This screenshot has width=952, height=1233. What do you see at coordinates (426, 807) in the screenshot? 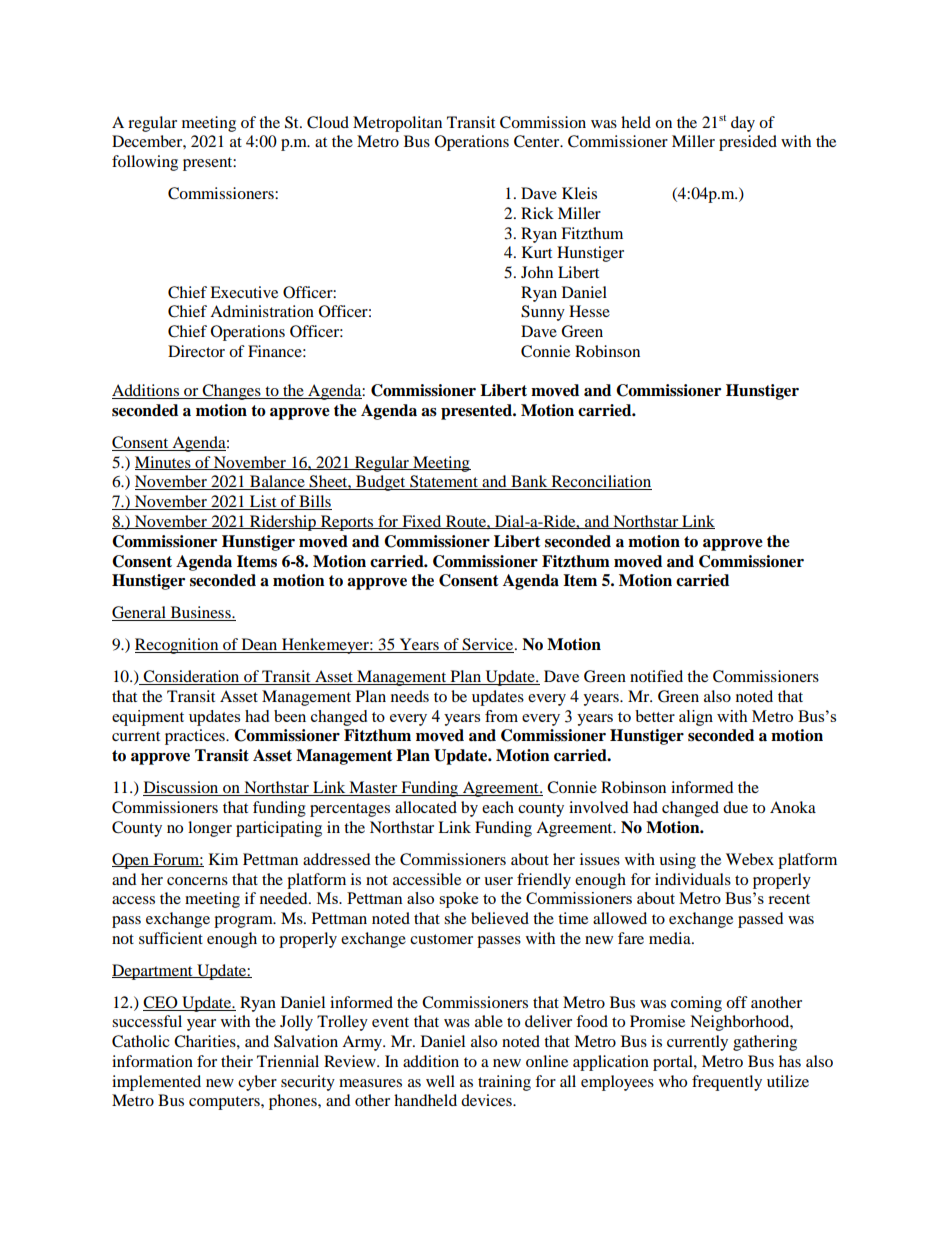
I see `allocated` at bounding box center [426, 807].
